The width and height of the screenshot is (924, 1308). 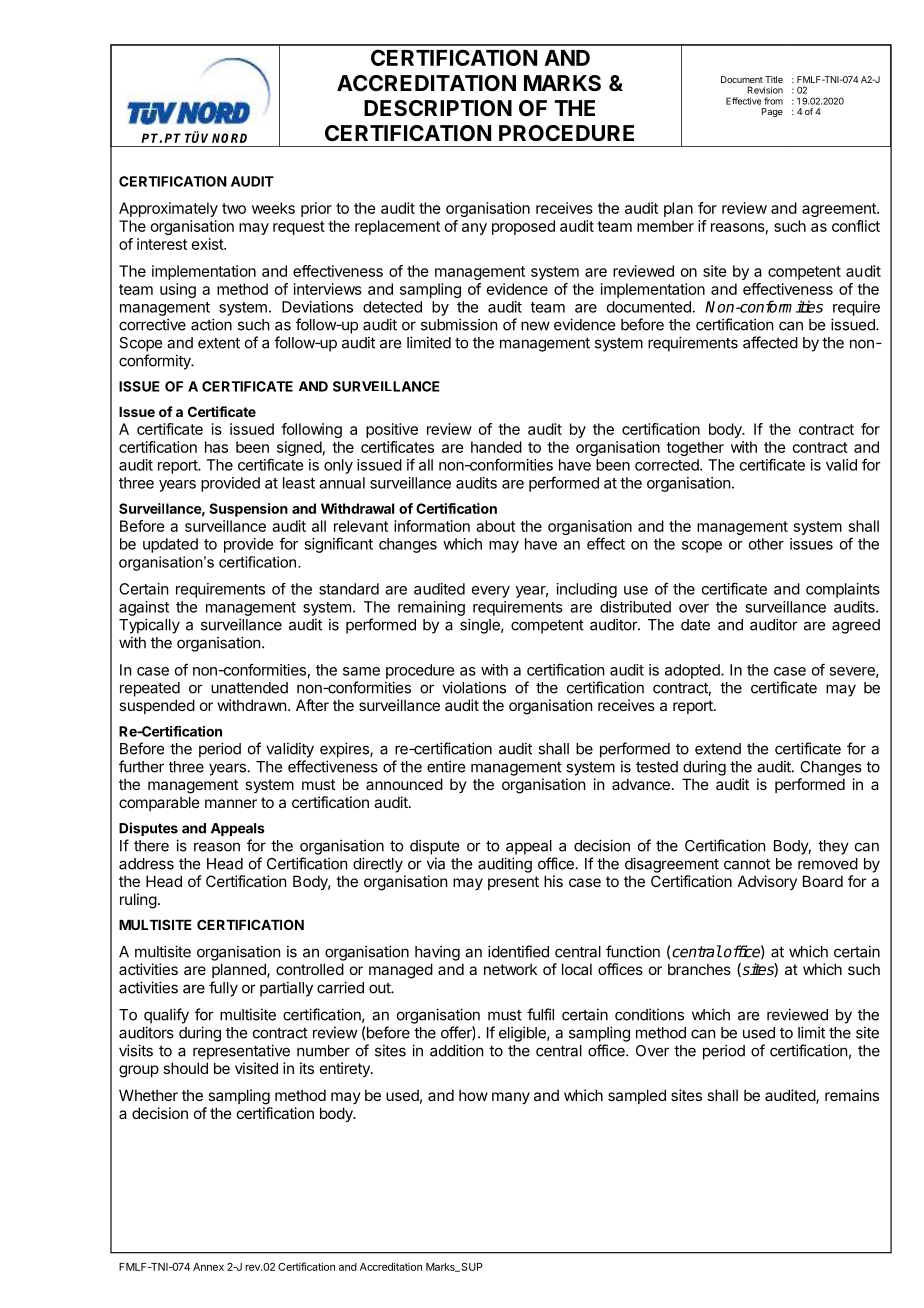 What do you see at coordinates (693, 671) in the screenshot?
I see `adopted` at bounding box center [693, 671].
